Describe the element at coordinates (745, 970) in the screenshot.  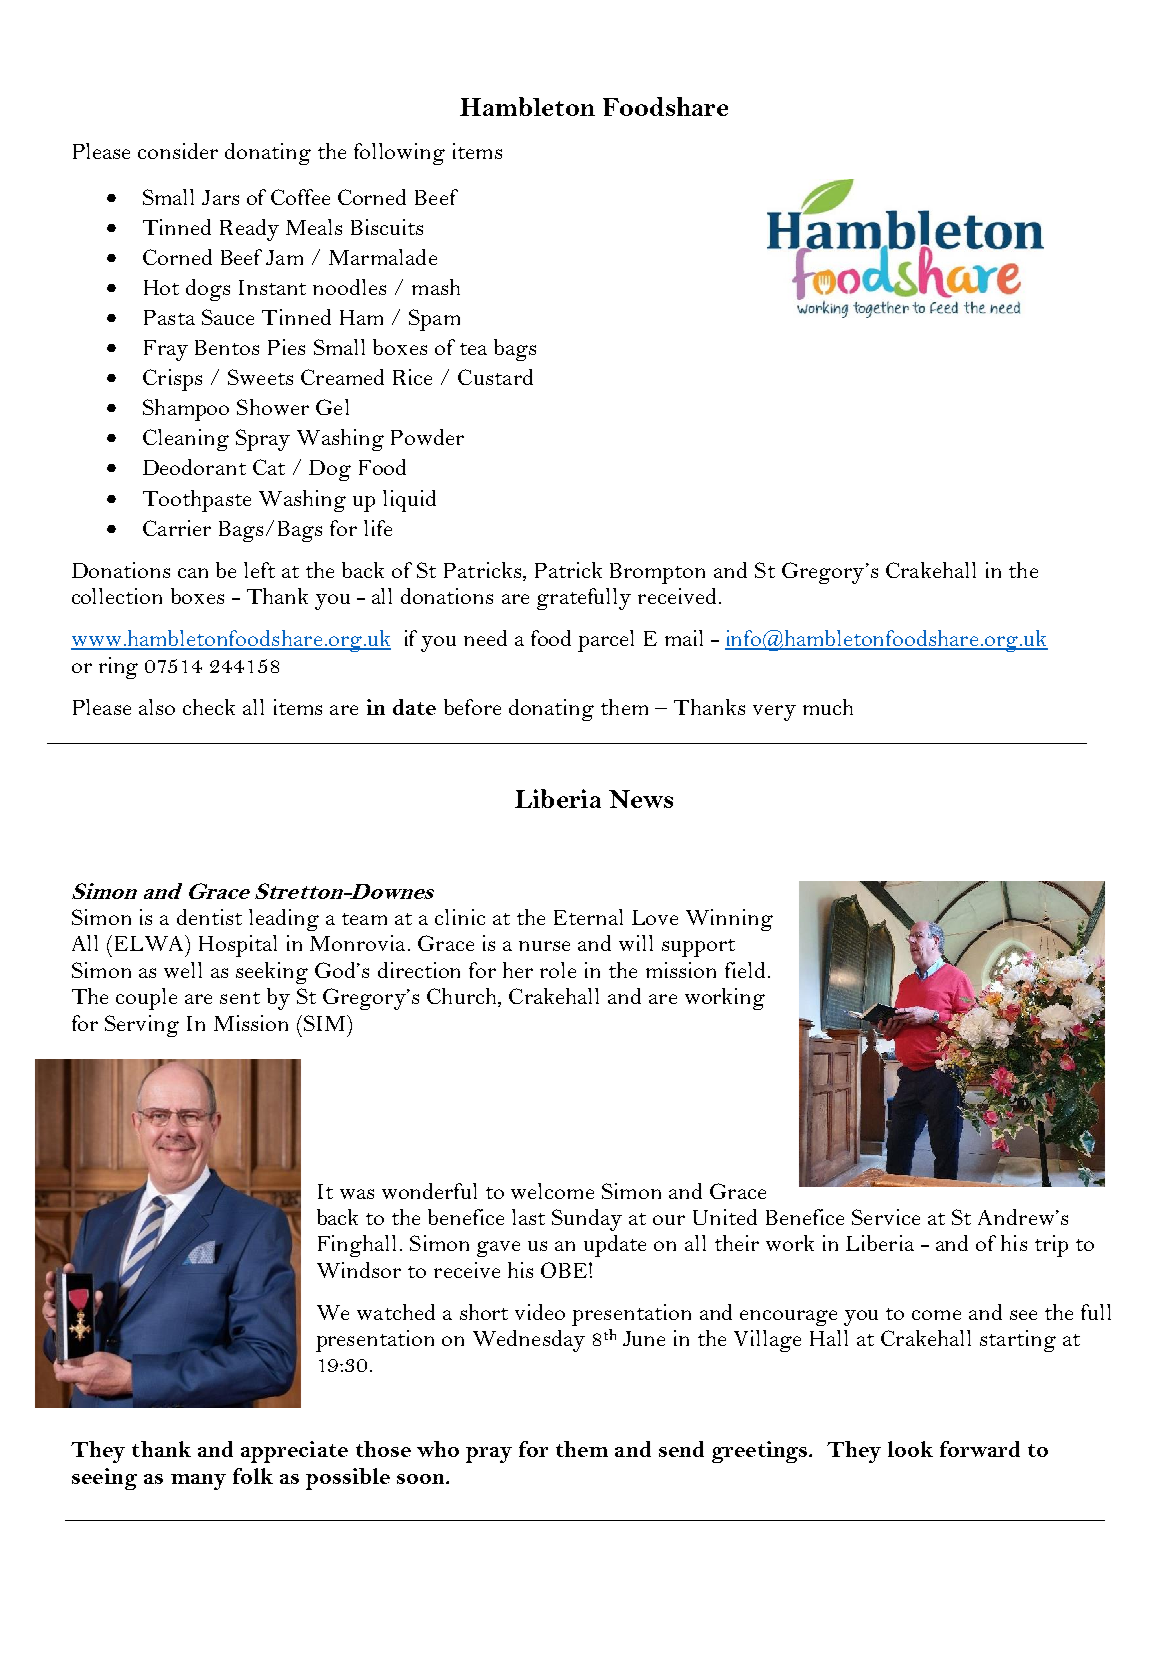
I see `field` at that location.
